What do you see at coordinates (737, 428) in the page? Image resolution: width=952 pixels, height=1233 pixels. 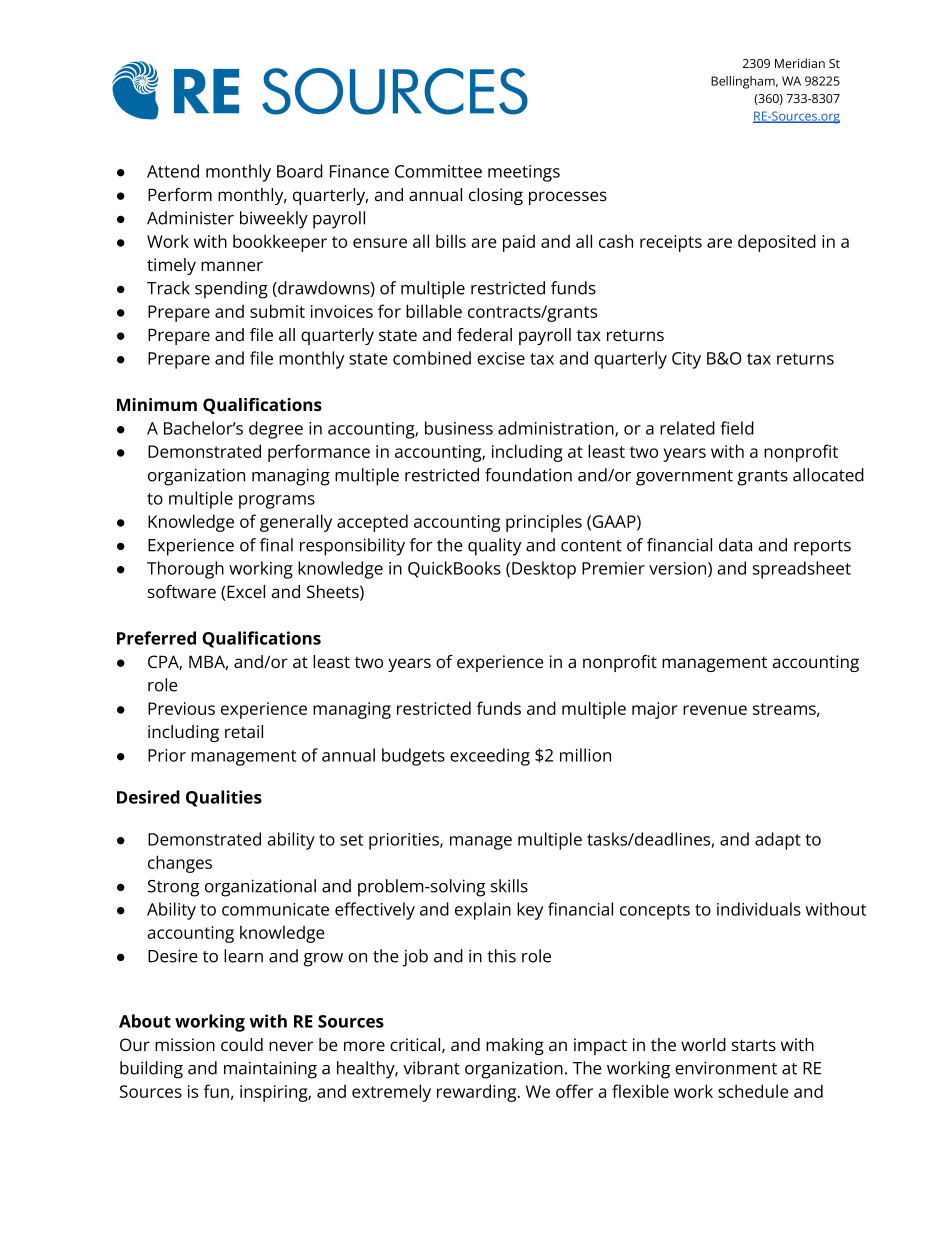 I see `field` at bounding box center [737, 428].
